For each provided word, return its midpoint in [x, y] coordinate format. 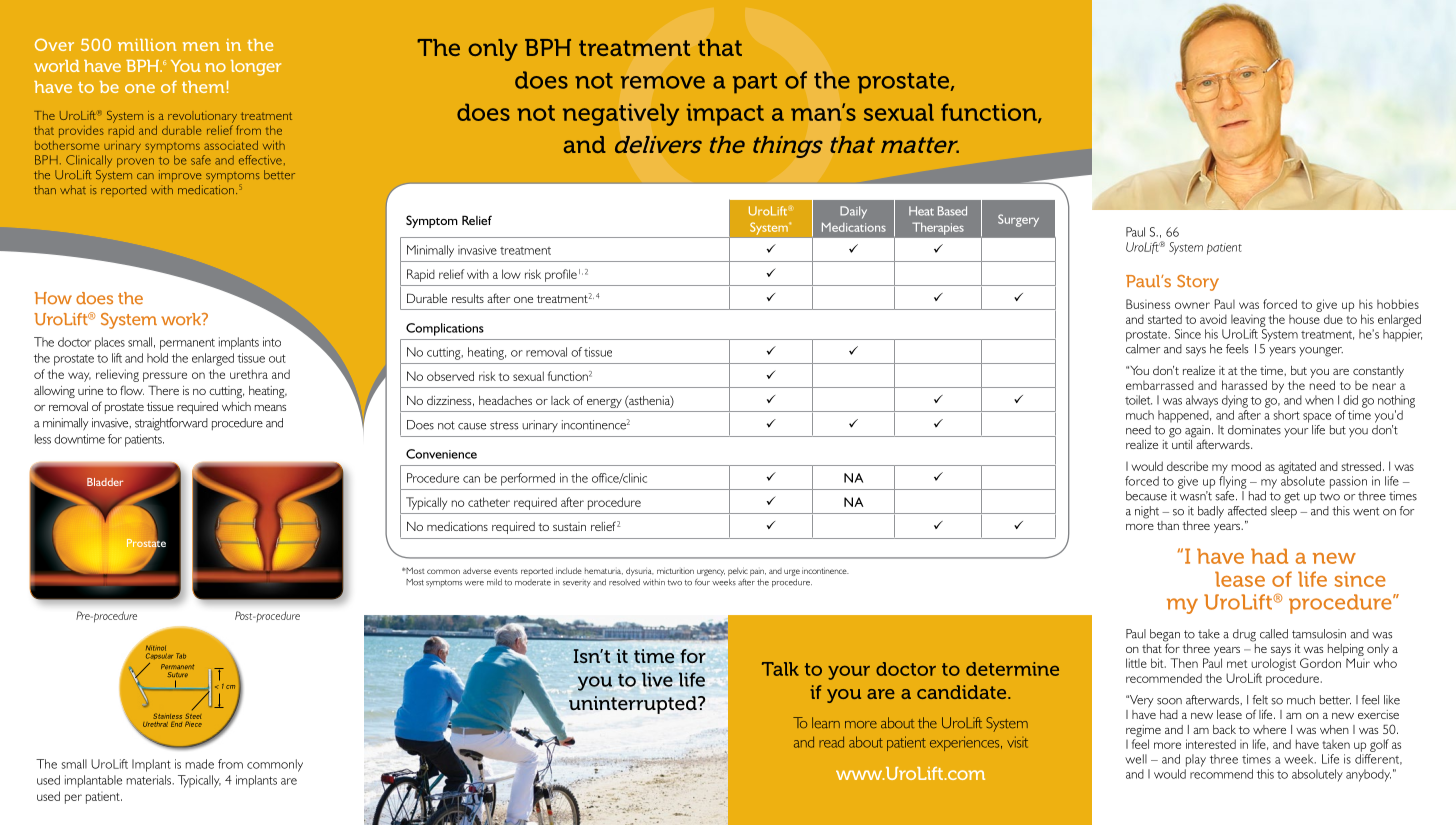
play [1196, 760]
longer [256, 68]
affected [1247, 511]
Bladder [105, 482]
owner [1192, 305]
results [468, 298]
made [200, 764]
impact [725, 114]
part [755, 83]
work [182, 319]
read [831, 742]
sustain [569, 526]
